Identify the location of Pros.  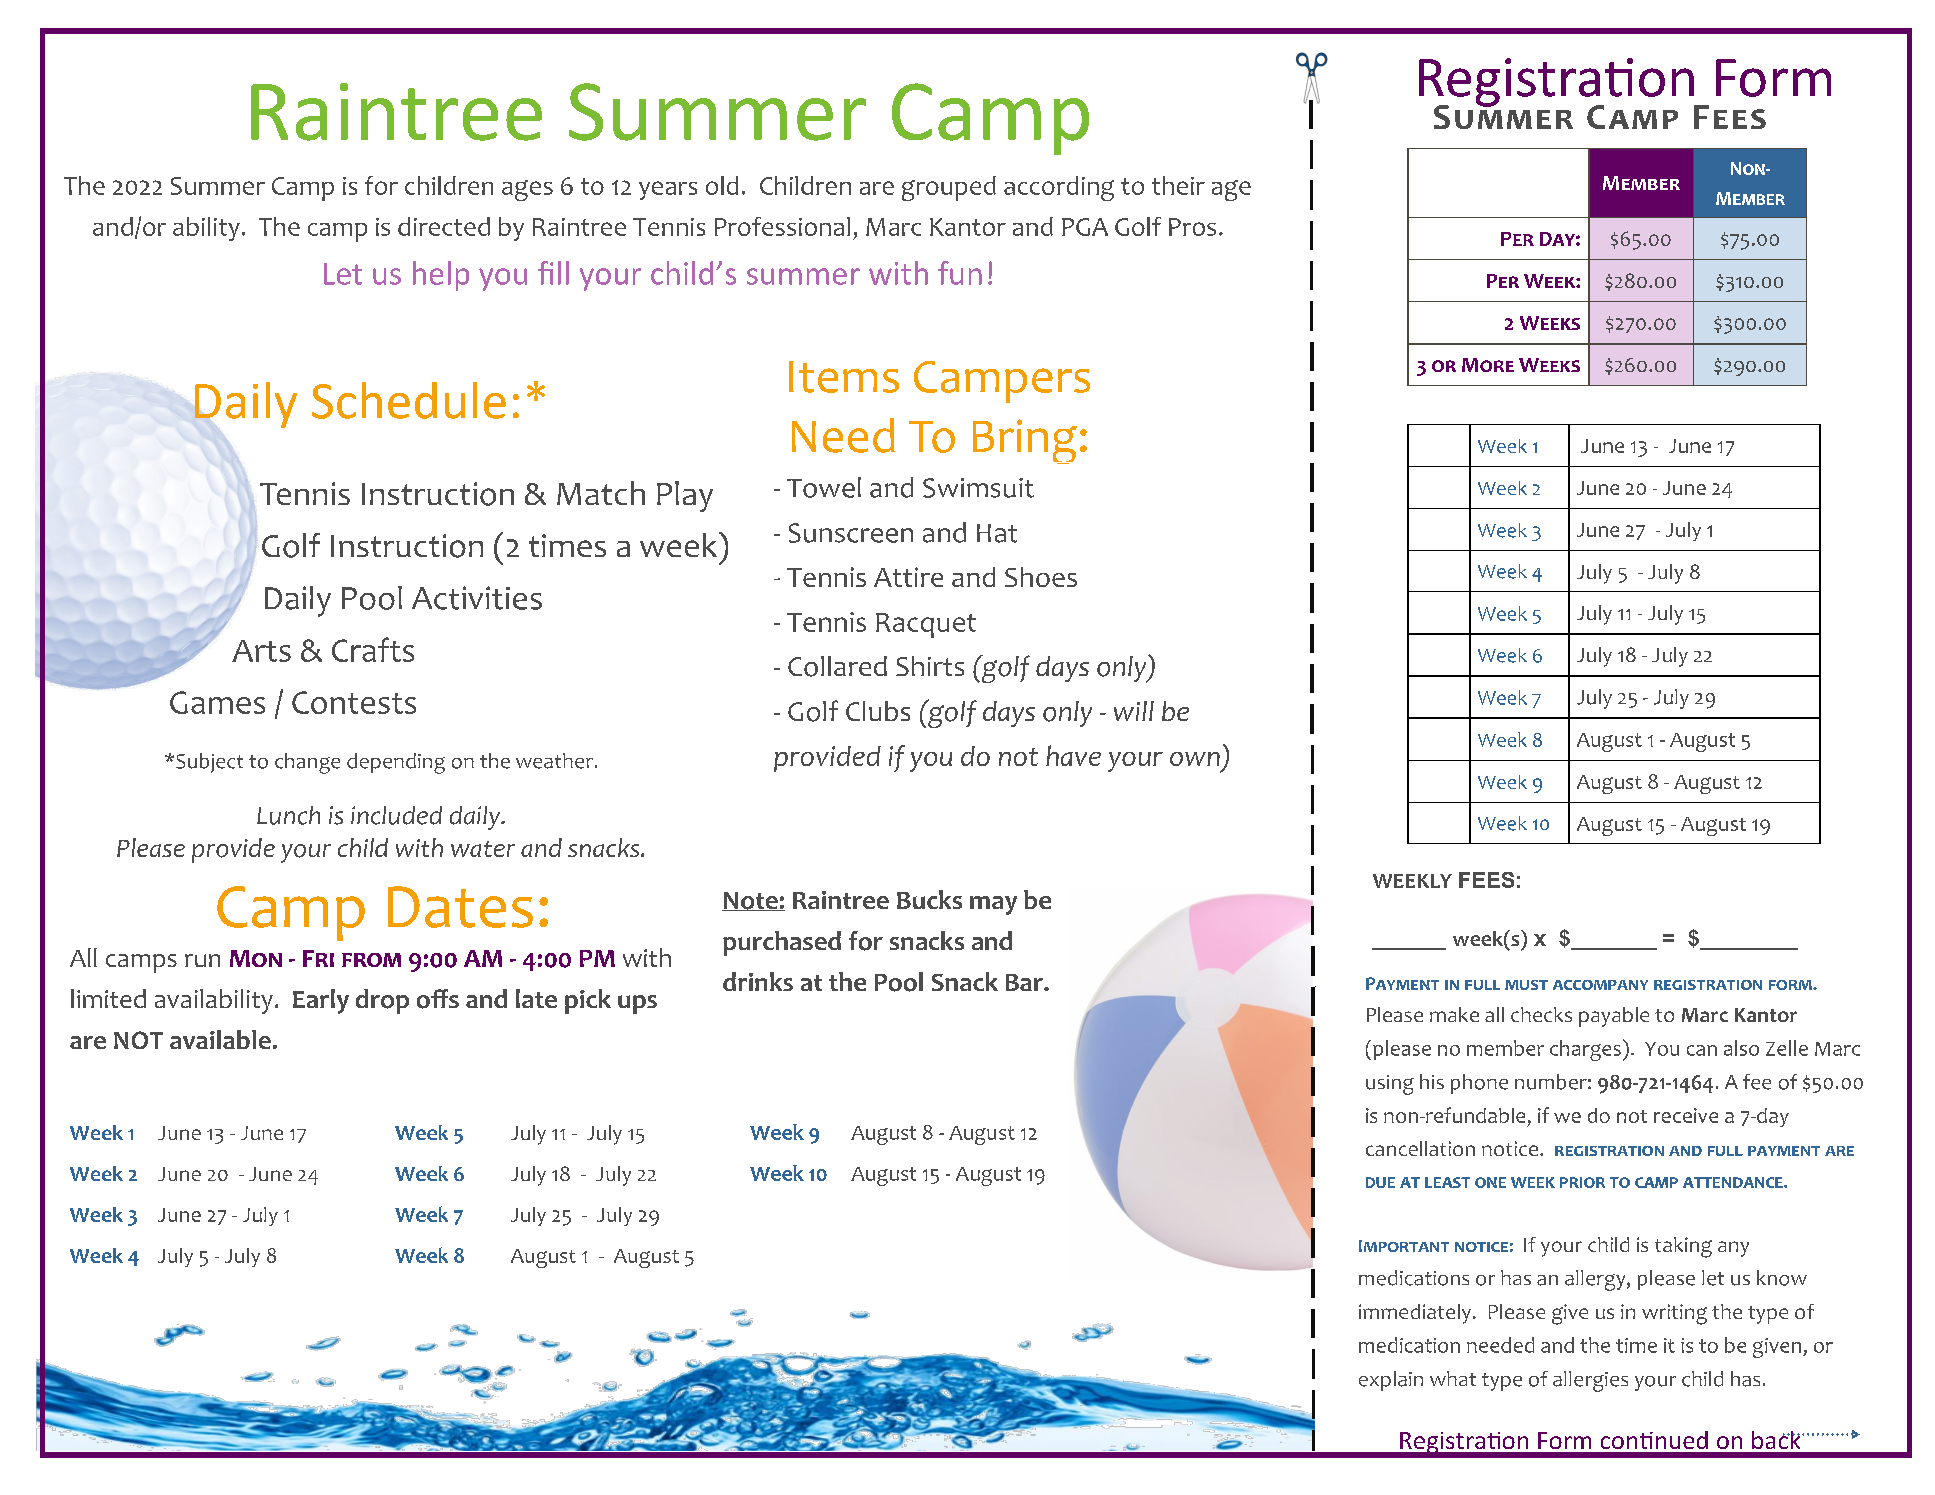
(1192, 227).
